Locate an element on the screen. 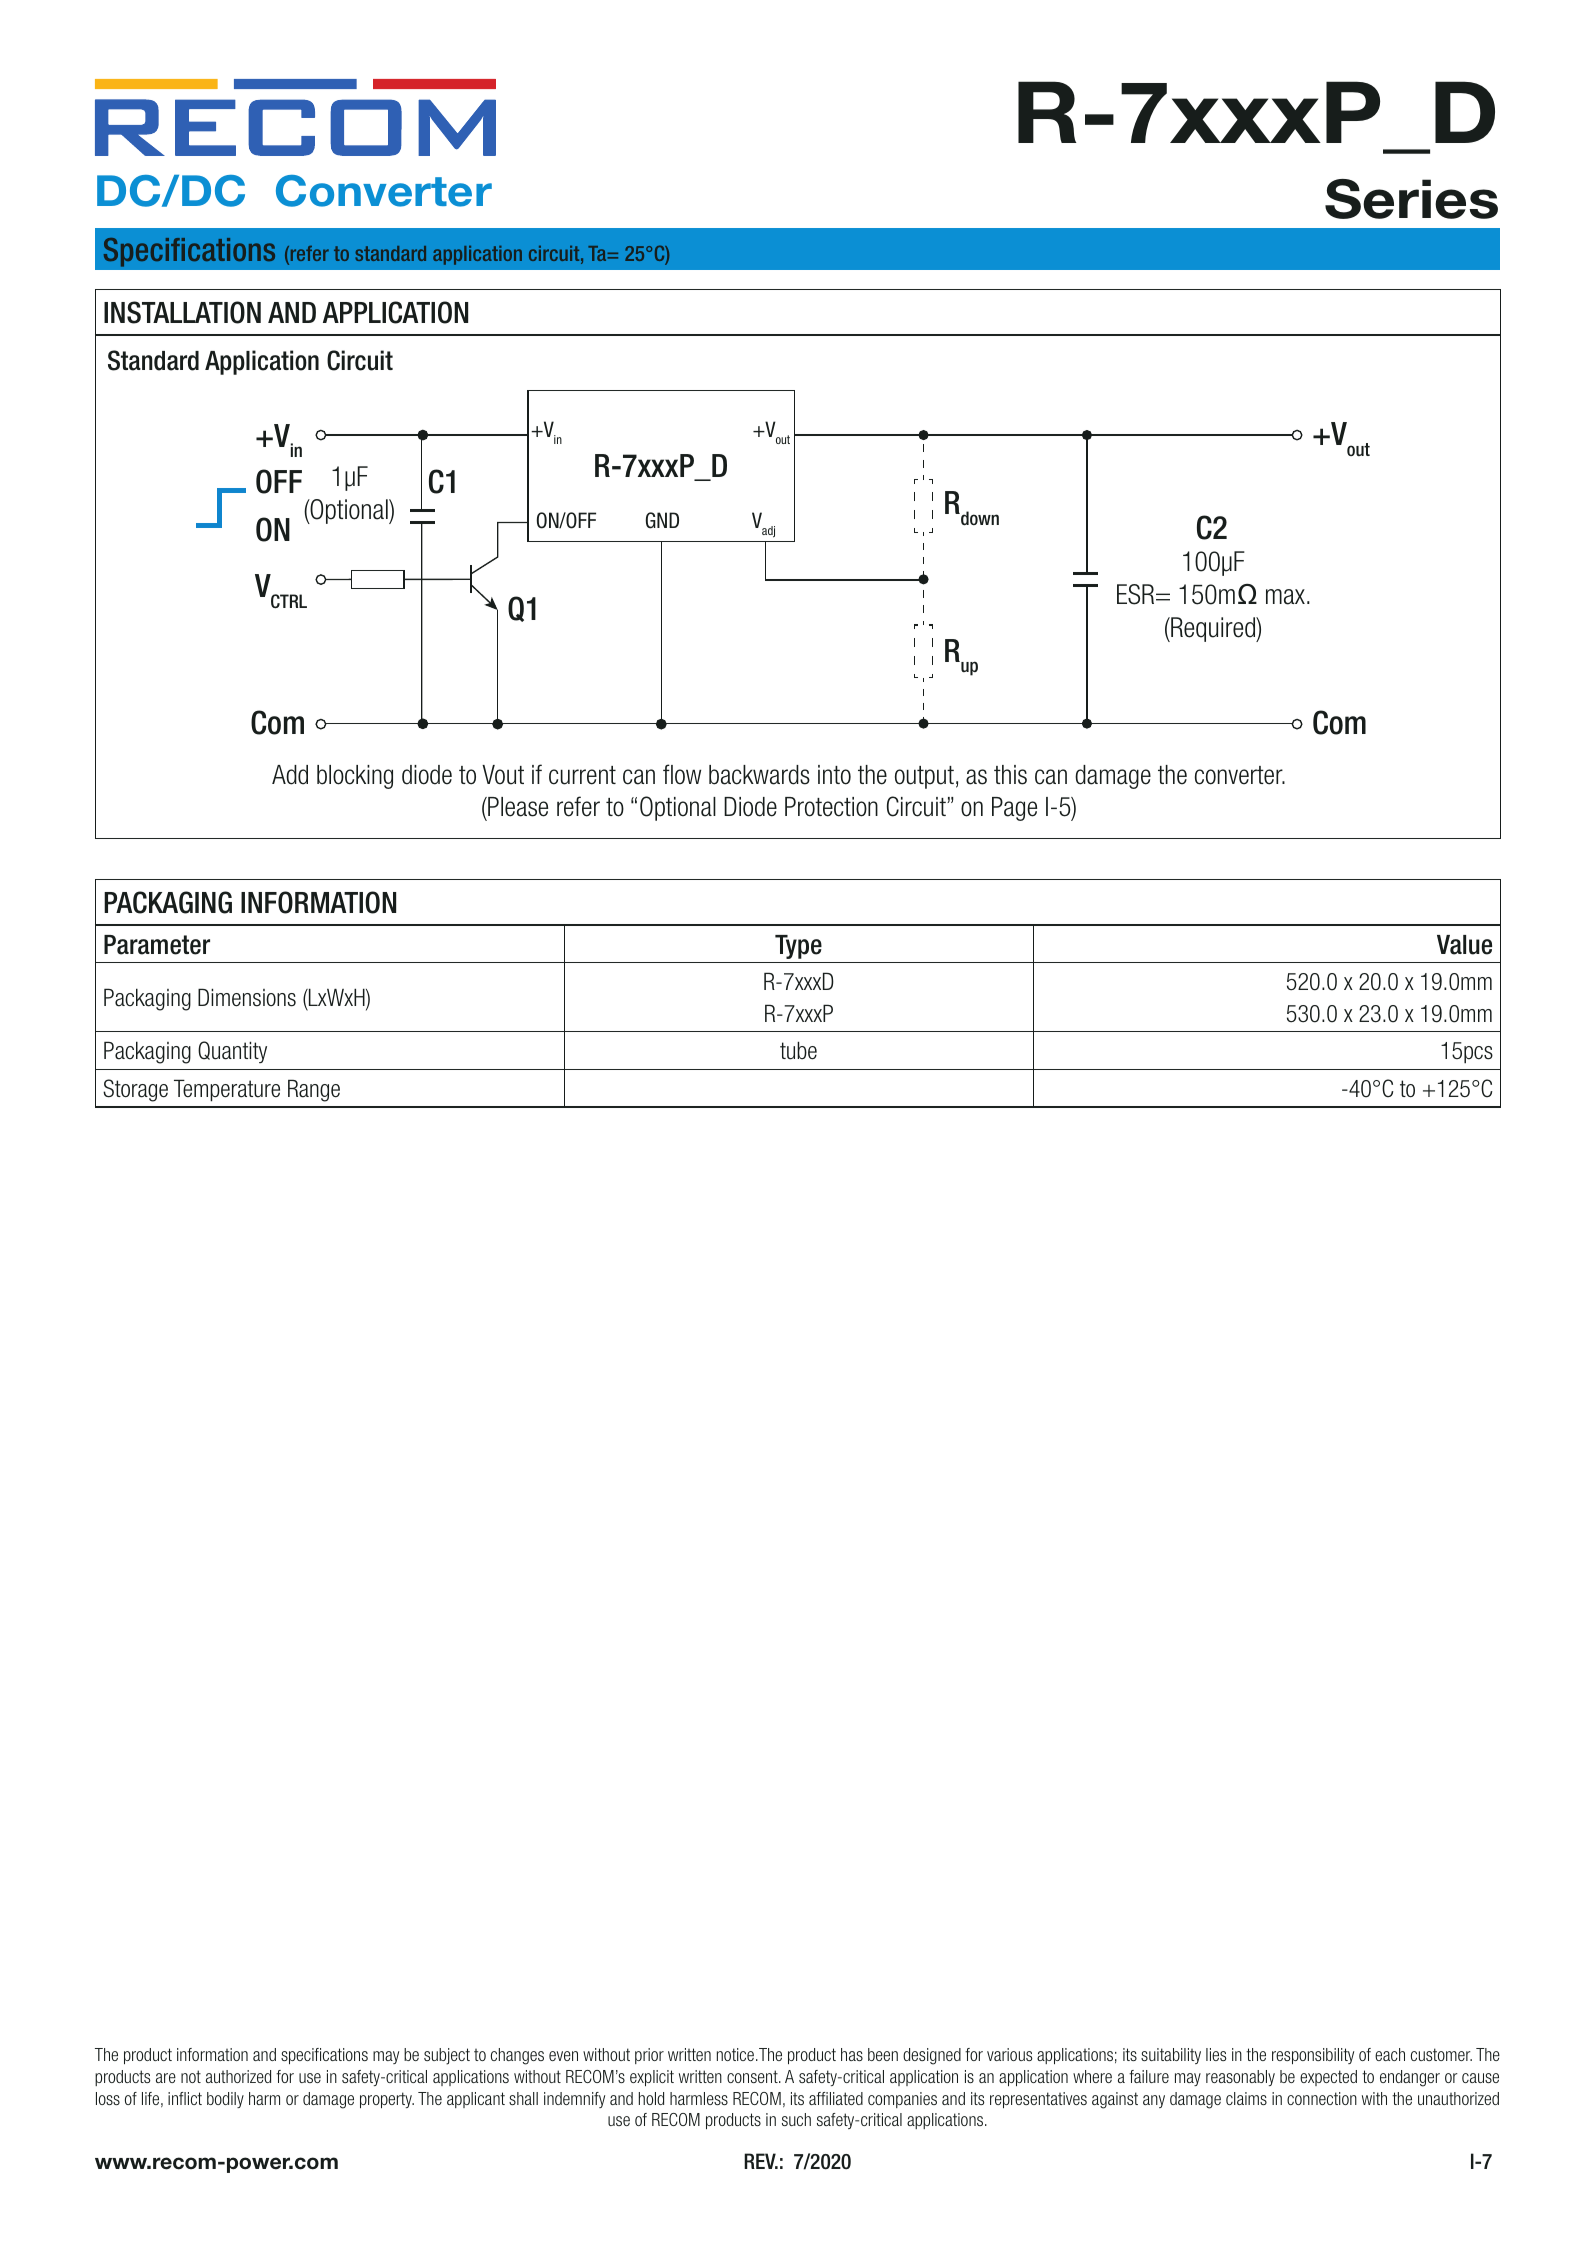 The image size is (1595, 2256). Add is located at coordinates (290, 775).
